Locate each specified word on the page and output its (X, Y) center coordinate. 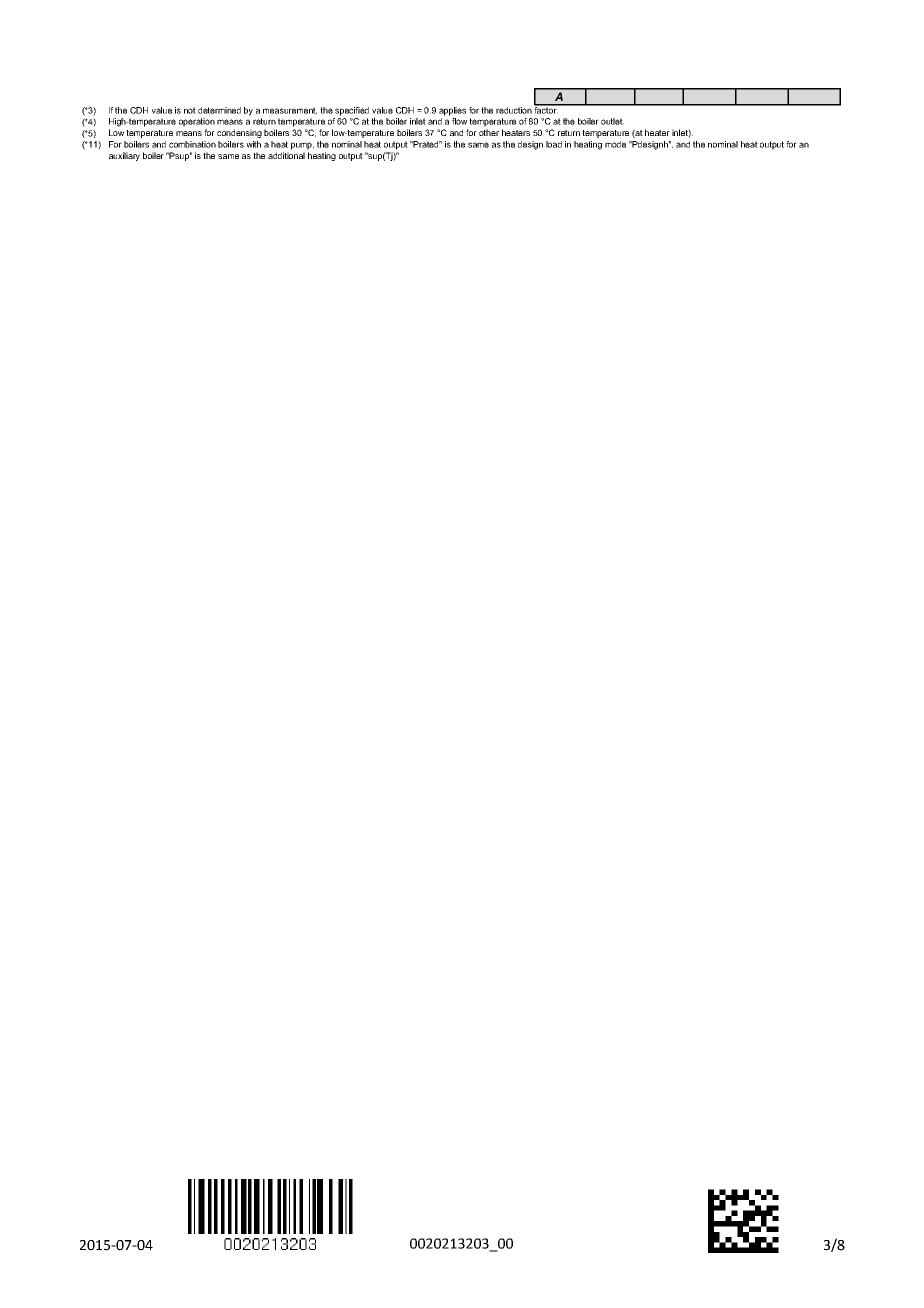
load (554, 144)
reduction (514, 110)
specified (352, 111)
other (489, 132)
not (190, 110)
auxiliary (124, 156)
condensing (239, 133)
